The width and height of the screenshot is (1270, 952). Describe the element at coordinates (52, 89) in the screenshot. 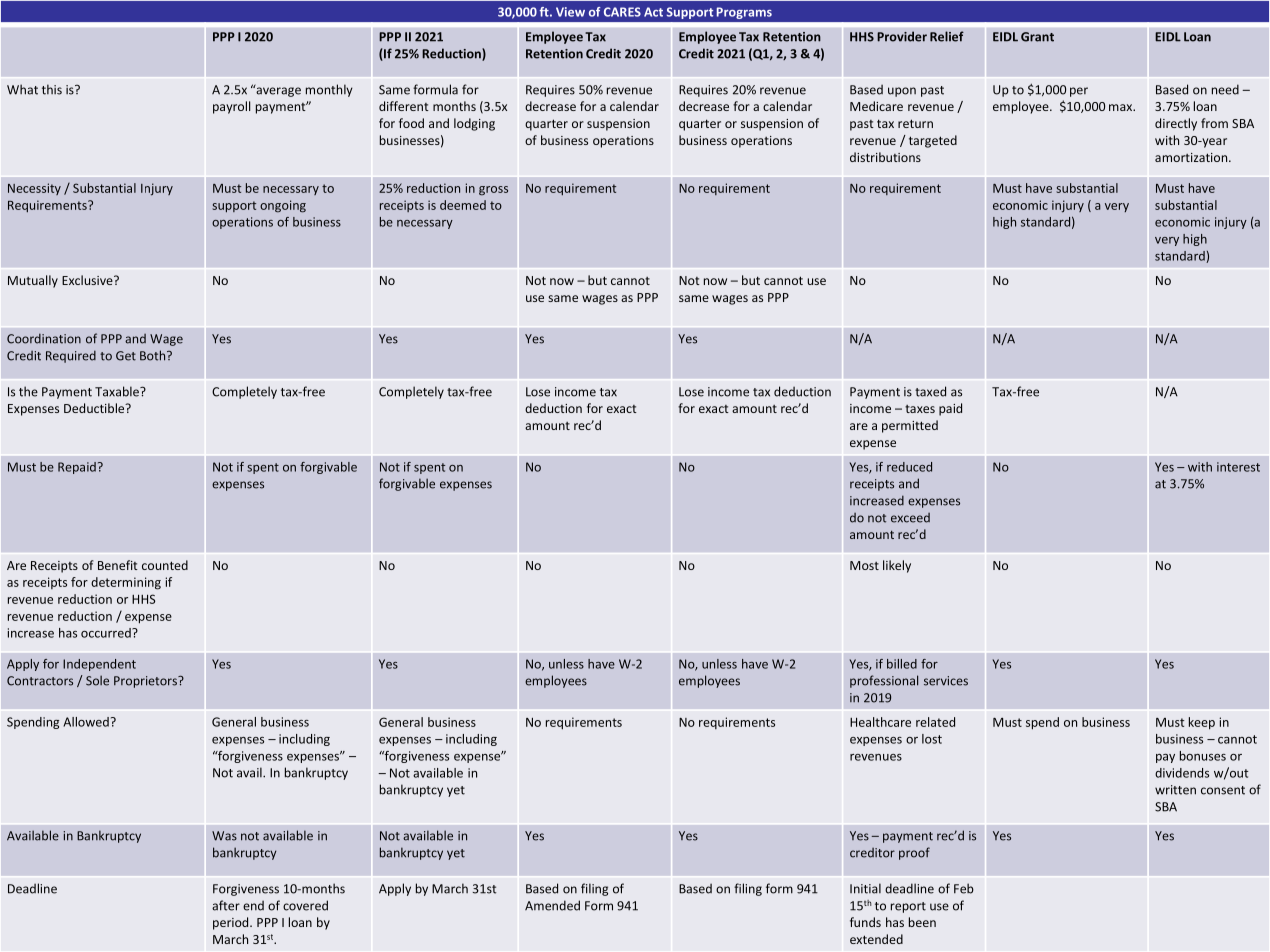

I see `this` at that location.
